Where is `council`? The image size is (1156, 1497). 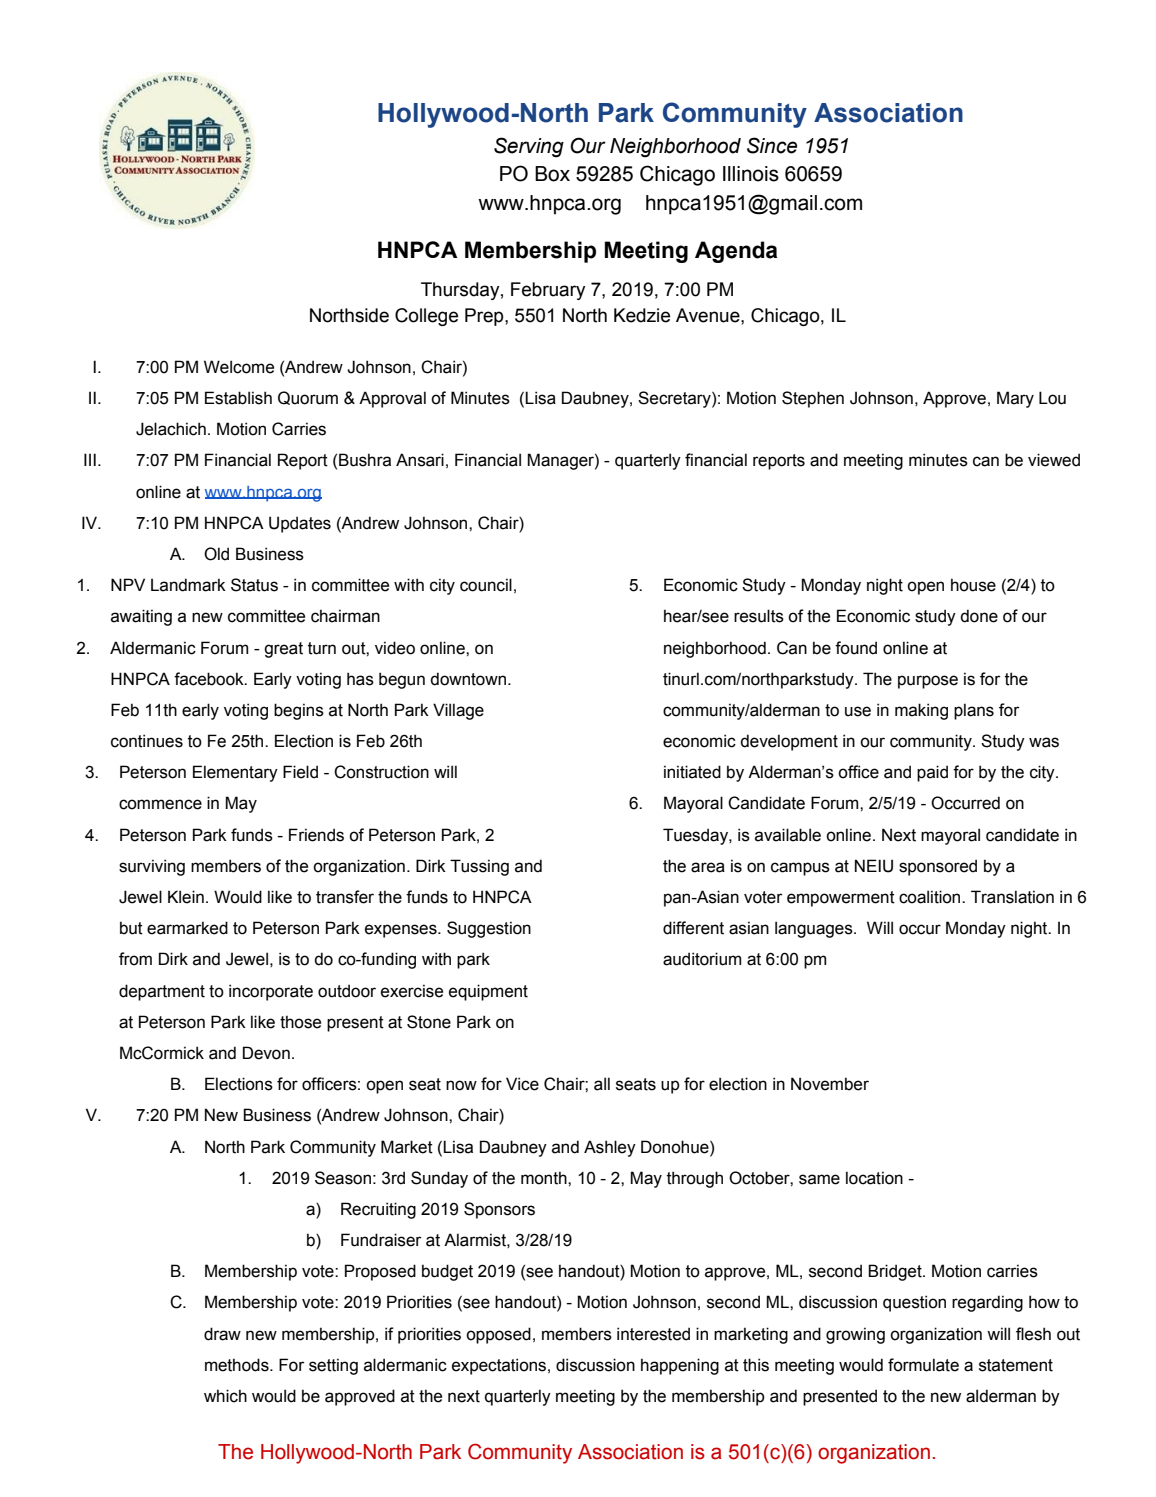
council is located at coordinates (486, 585).
